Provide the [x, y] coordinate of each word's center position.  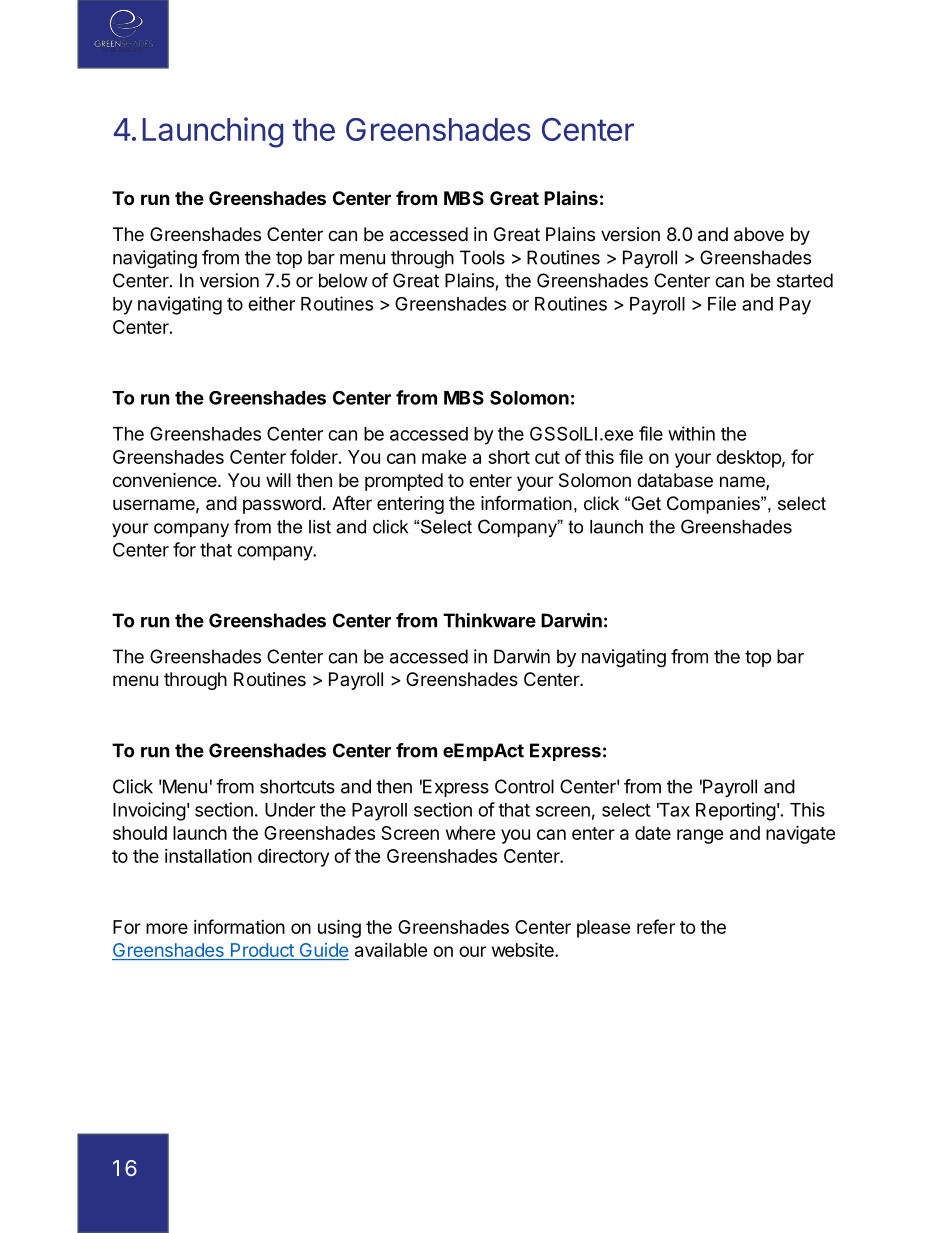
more [167, 928]
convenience [166, 480]
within [691, 433]
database [675, 480]
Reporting [736, 811]
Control [524, 786]
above [759, 234]
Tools [482, 257]
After [352, 502]
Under [290, 810]
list [320, 527]
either [271, 303]
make [444, 457]
